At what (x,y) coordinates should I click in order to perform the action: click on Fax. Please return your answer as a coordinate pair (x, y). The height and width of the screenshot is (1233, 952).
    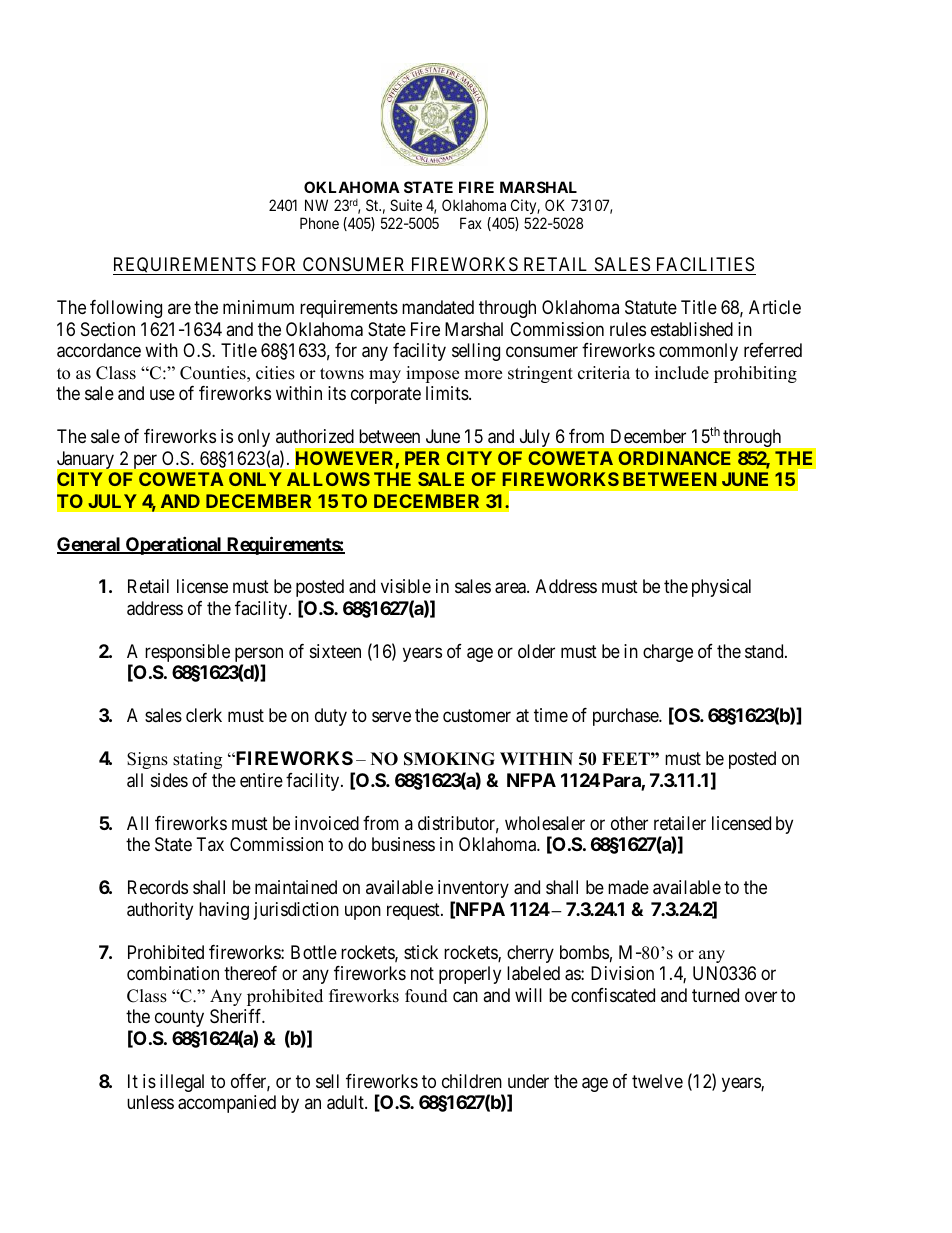
    Looking at the image, I should click on (471, 223).
